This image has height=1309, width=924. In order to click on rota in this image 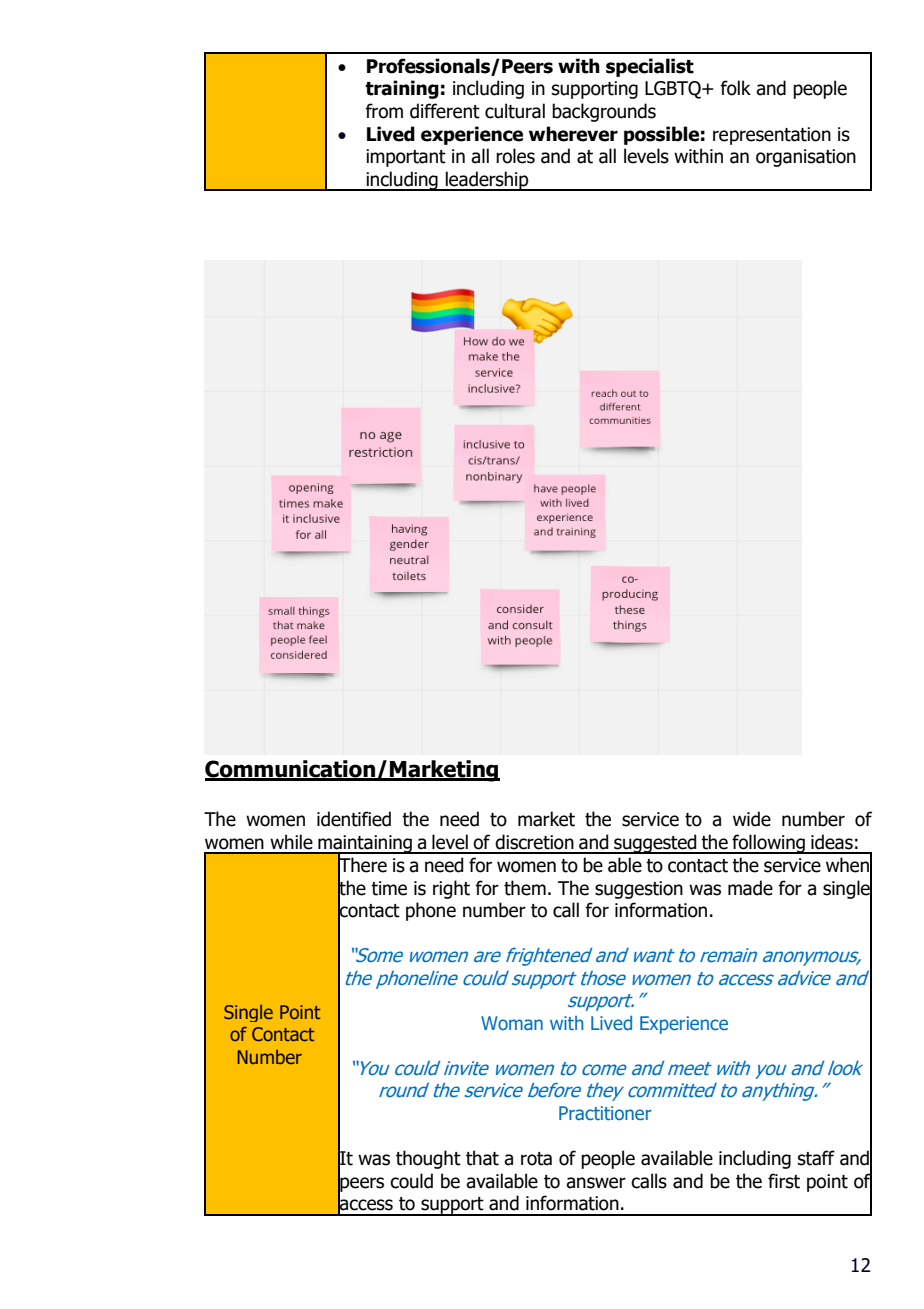, I will do `click(536, 1159)`.
